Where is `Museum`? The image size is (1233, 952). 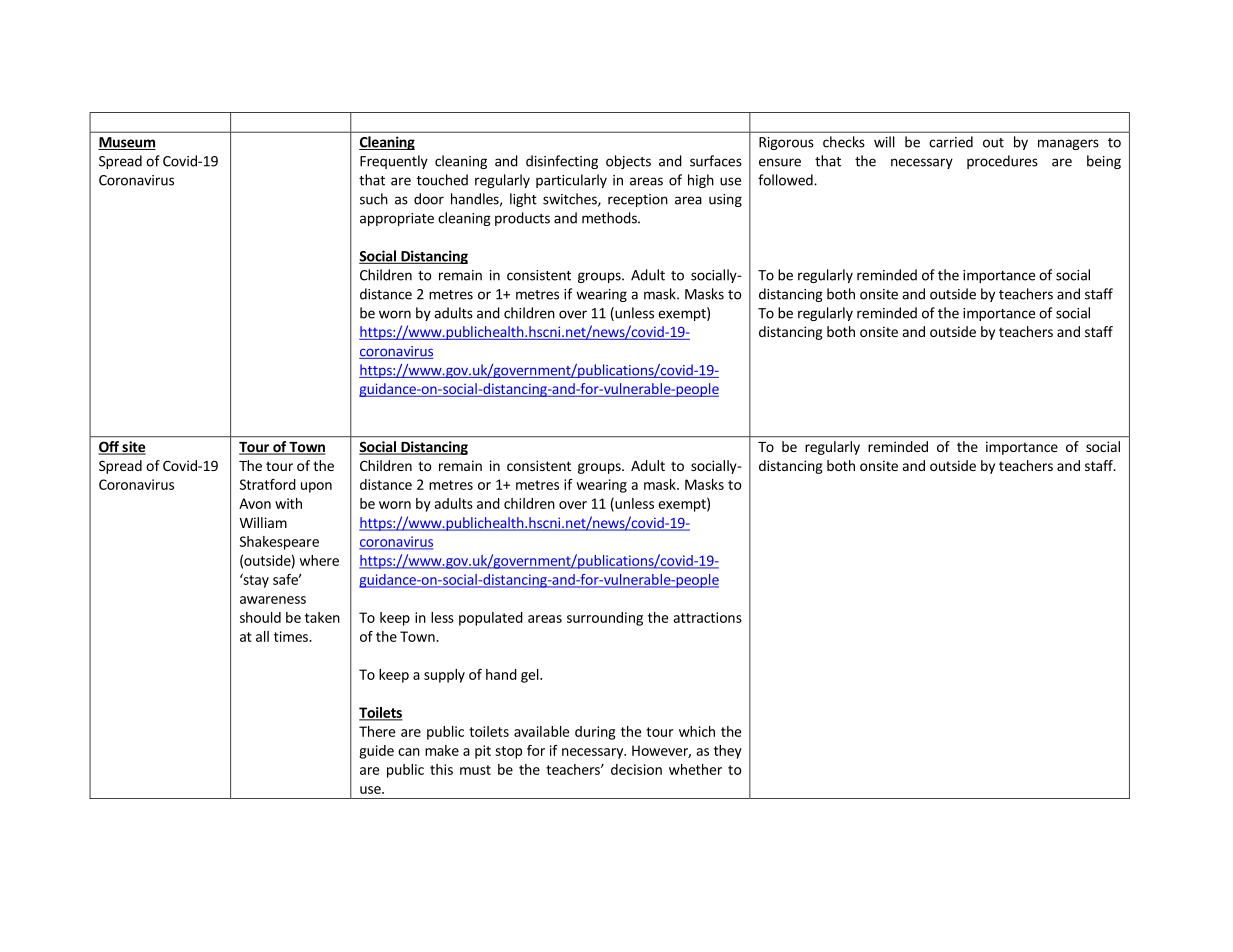
Museum is located at coordinates (127, 143).
